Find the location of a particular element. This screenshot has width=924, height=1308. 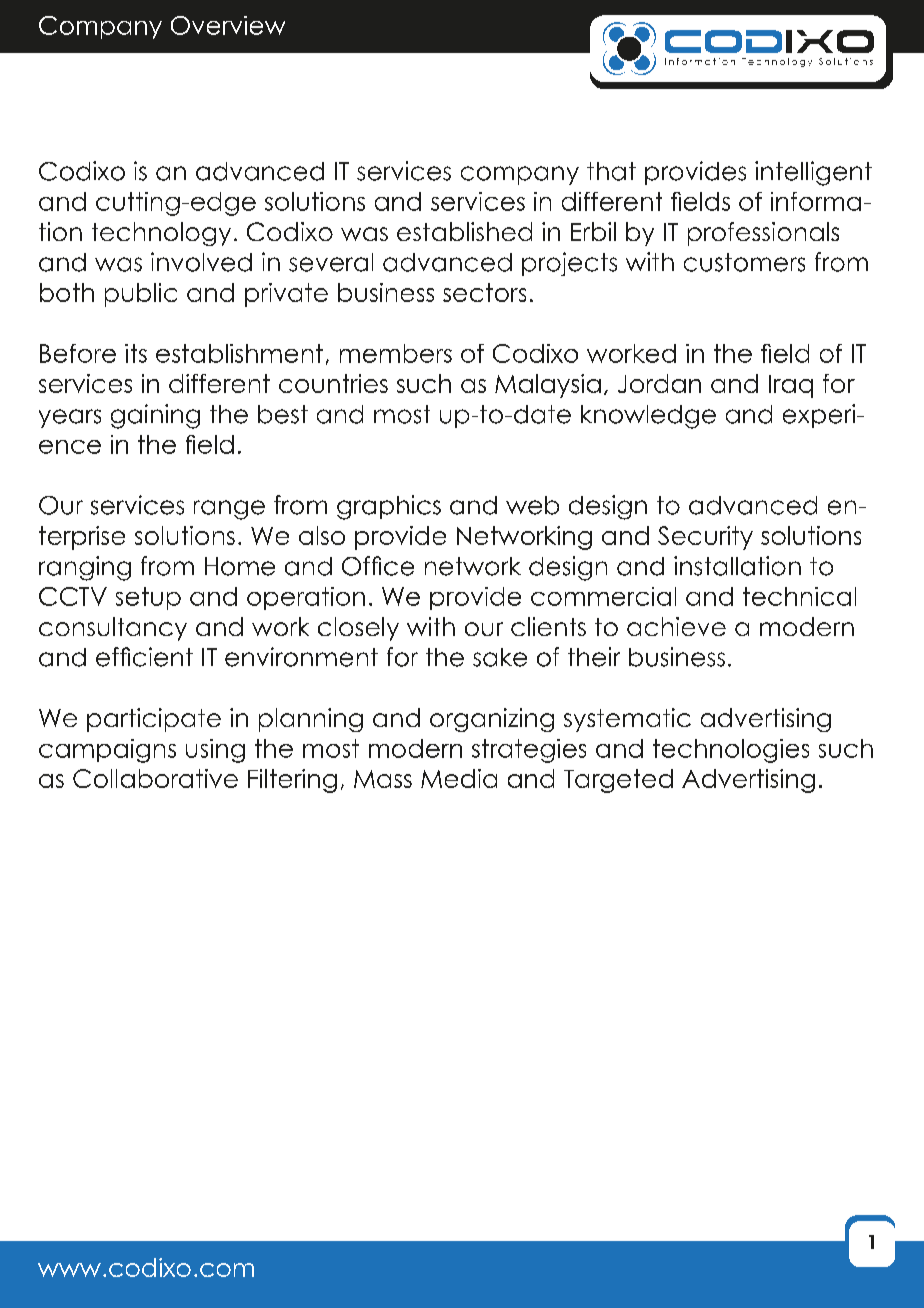

setup is located at coordinates (148, 598).
